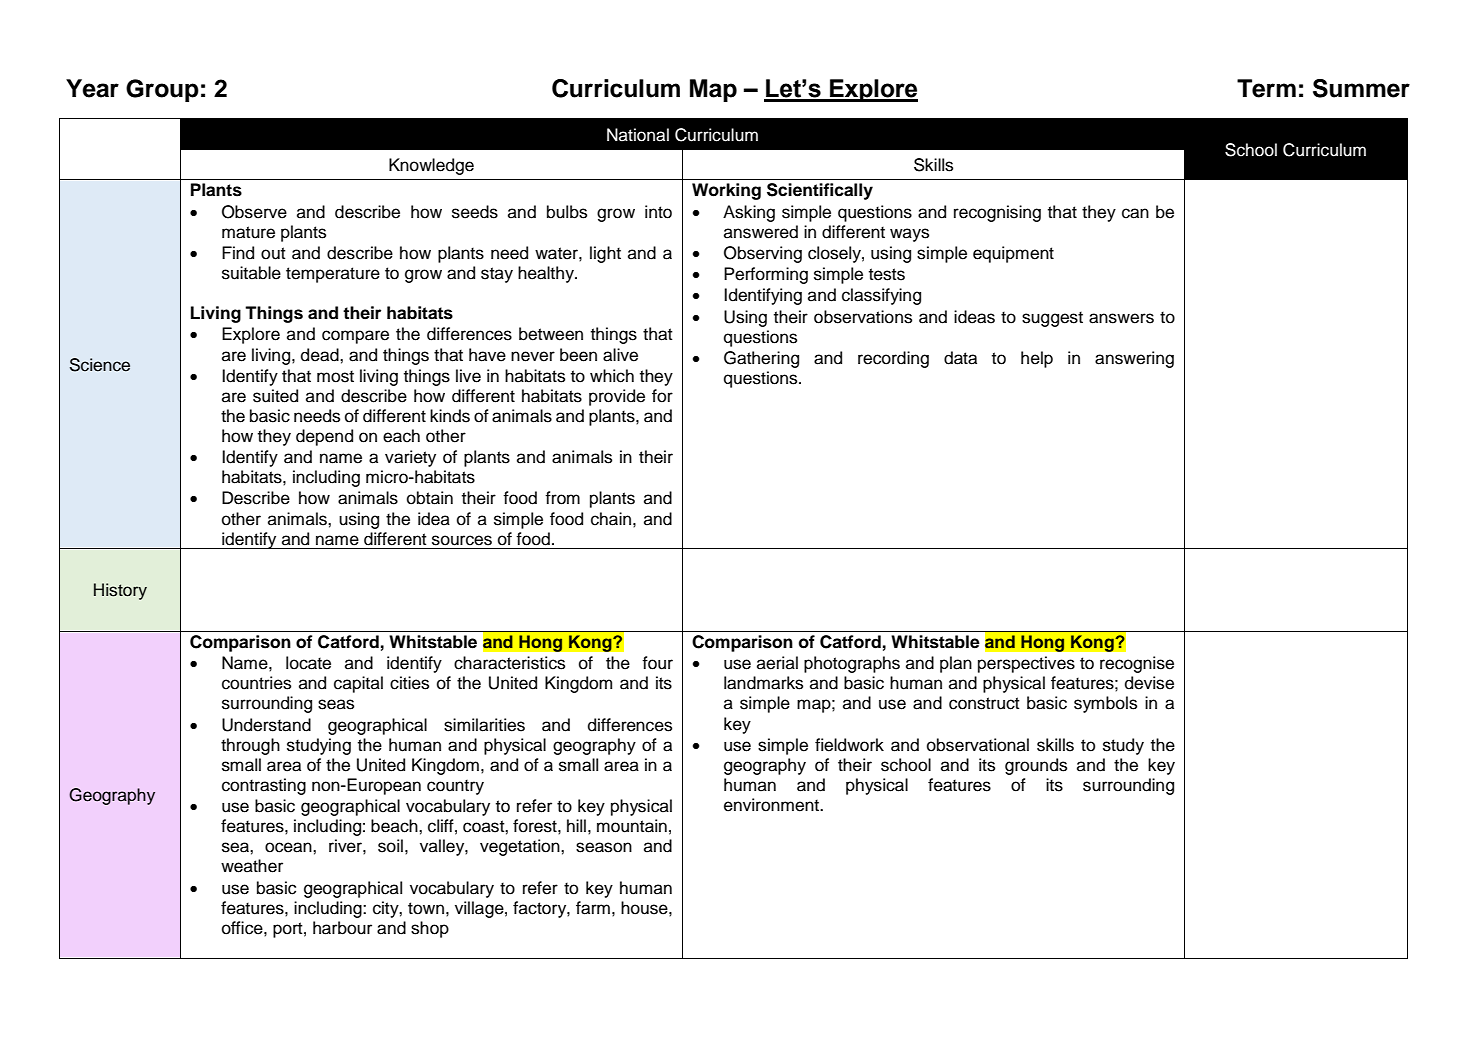  I want to click on aerial, so click(777, 663).
